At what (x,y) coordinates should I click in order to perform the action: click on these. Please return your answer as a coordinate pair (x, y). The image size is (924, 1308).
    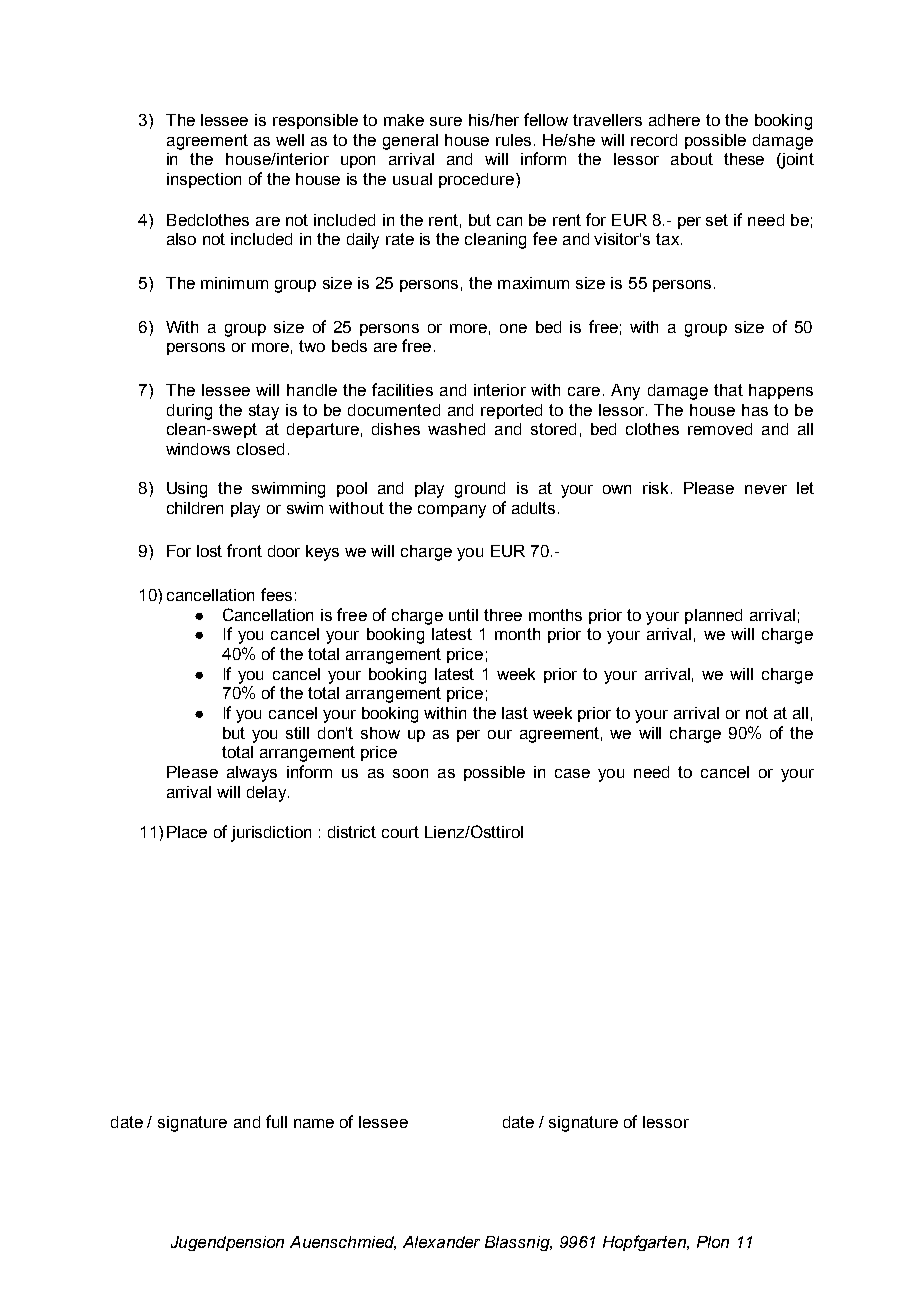
    Looking at the image, I should click on (744, 159).
